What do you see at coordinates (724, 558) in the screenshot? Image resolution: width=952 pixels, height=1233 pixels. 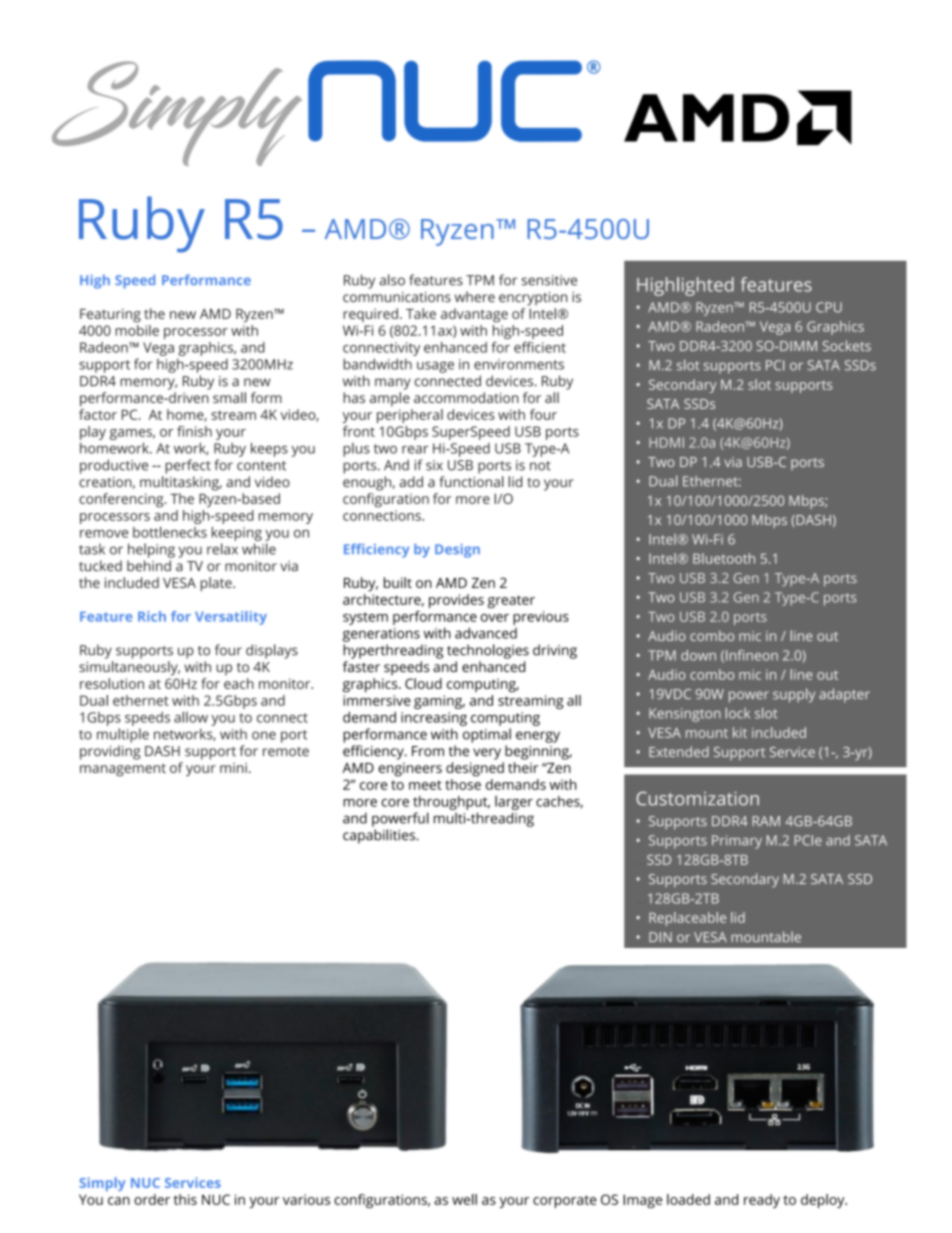 I see `Bluetooth` at bounding box center [724, 558].
